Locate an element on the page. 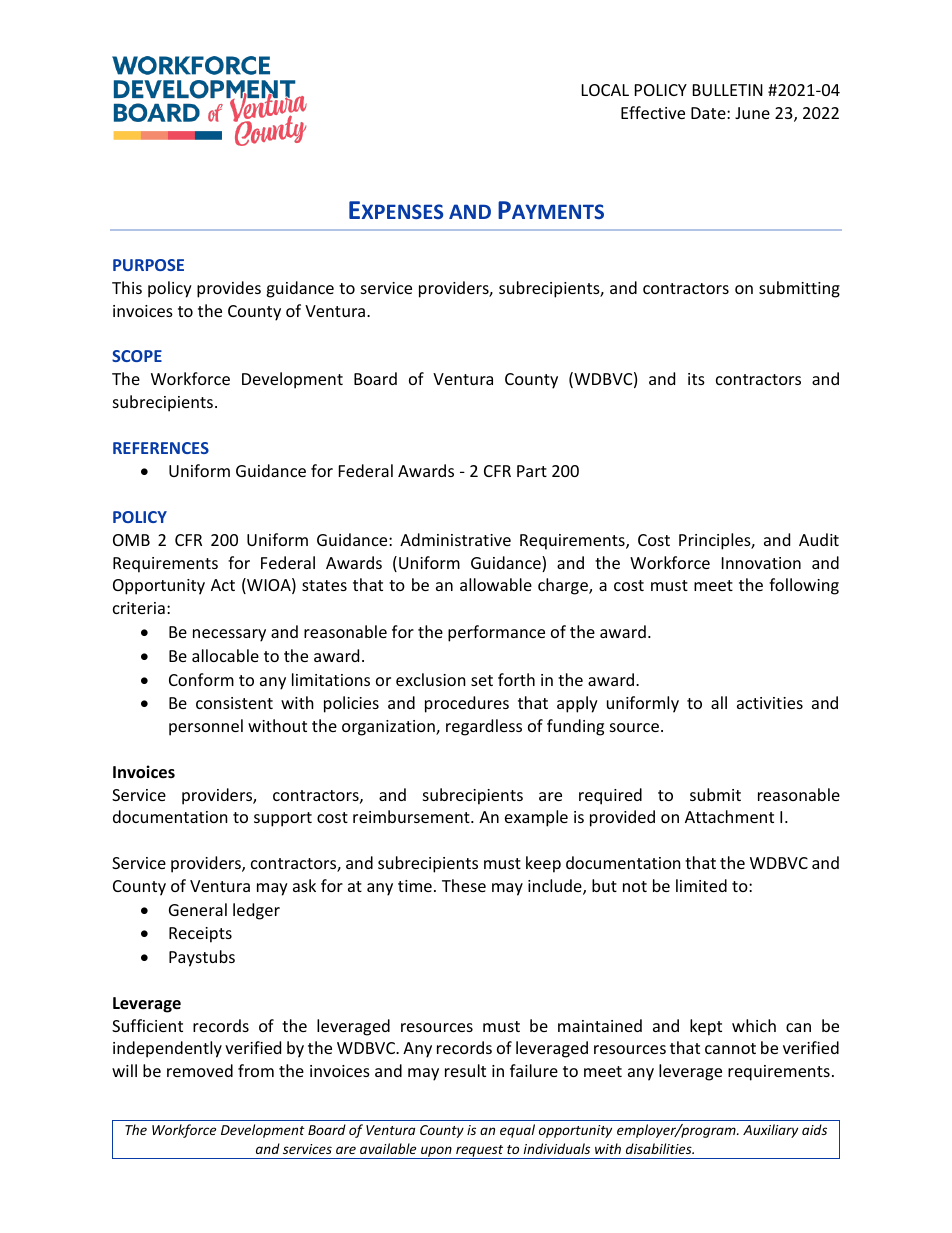 This document has height=1233, width=952. Innovation is located at coordinates (761, 563).
